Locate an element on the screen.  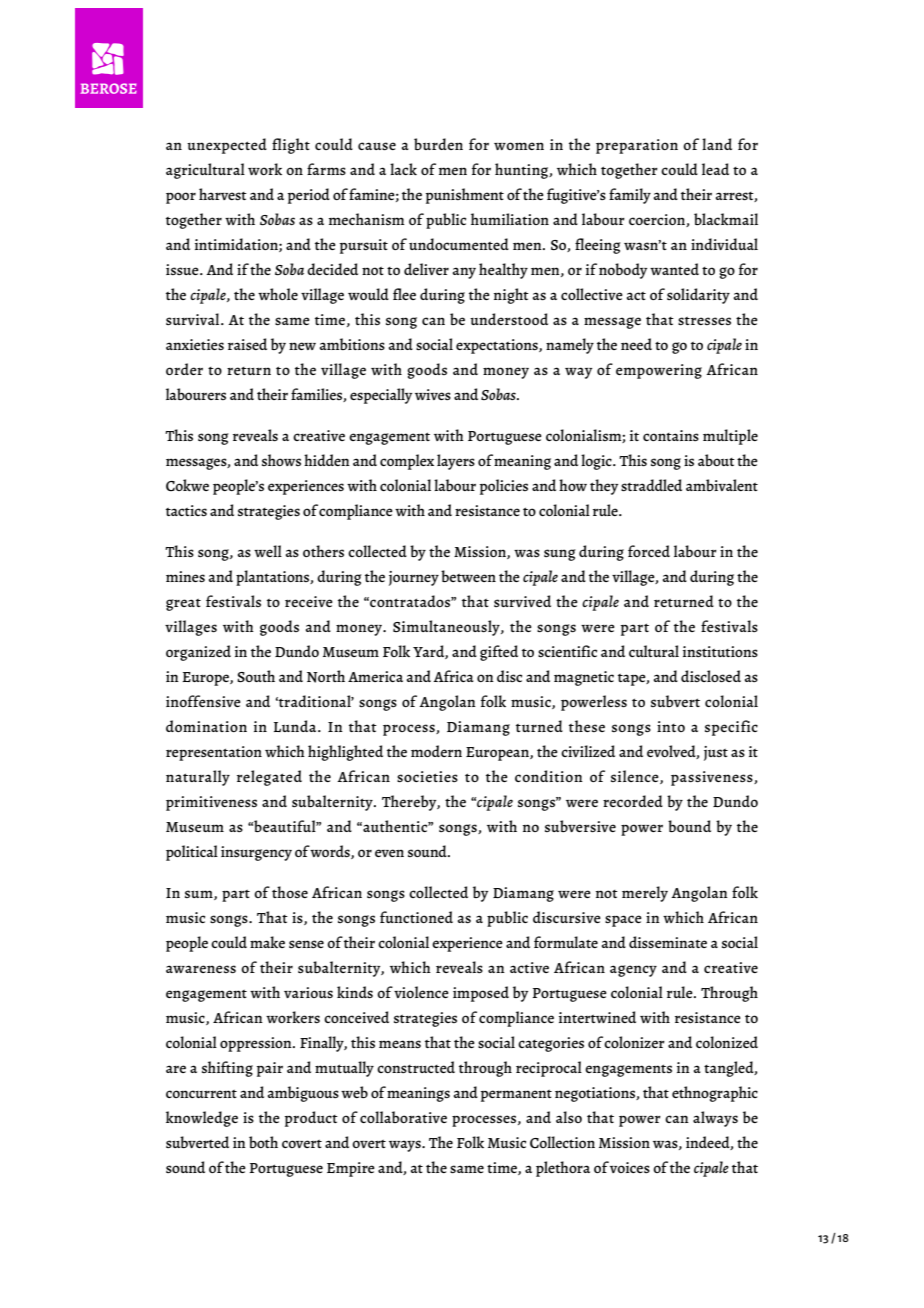
shows is located at coordinates (281, 460).
